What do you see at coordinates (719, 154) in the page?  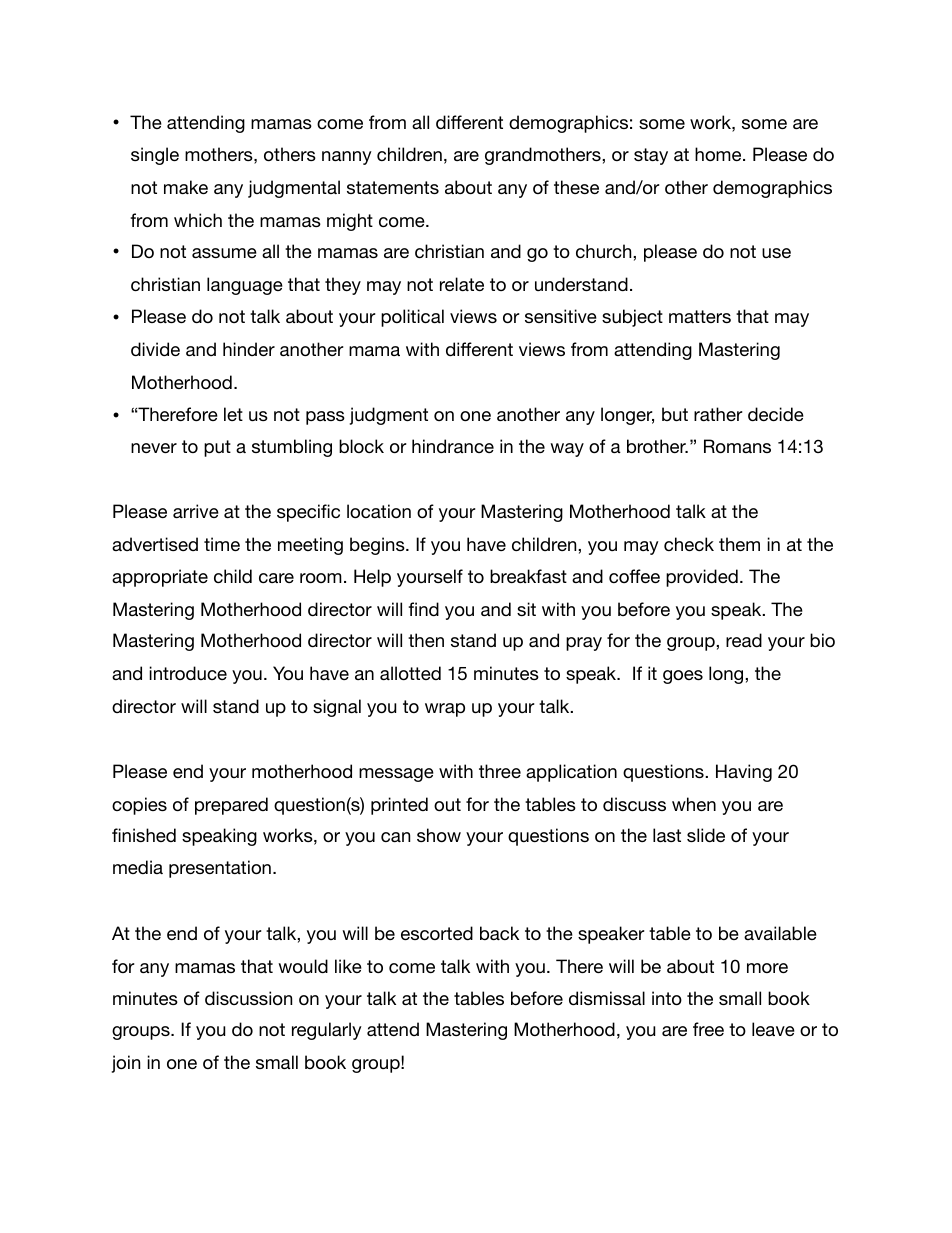 I see `home` at bounding box center [719, 154].
